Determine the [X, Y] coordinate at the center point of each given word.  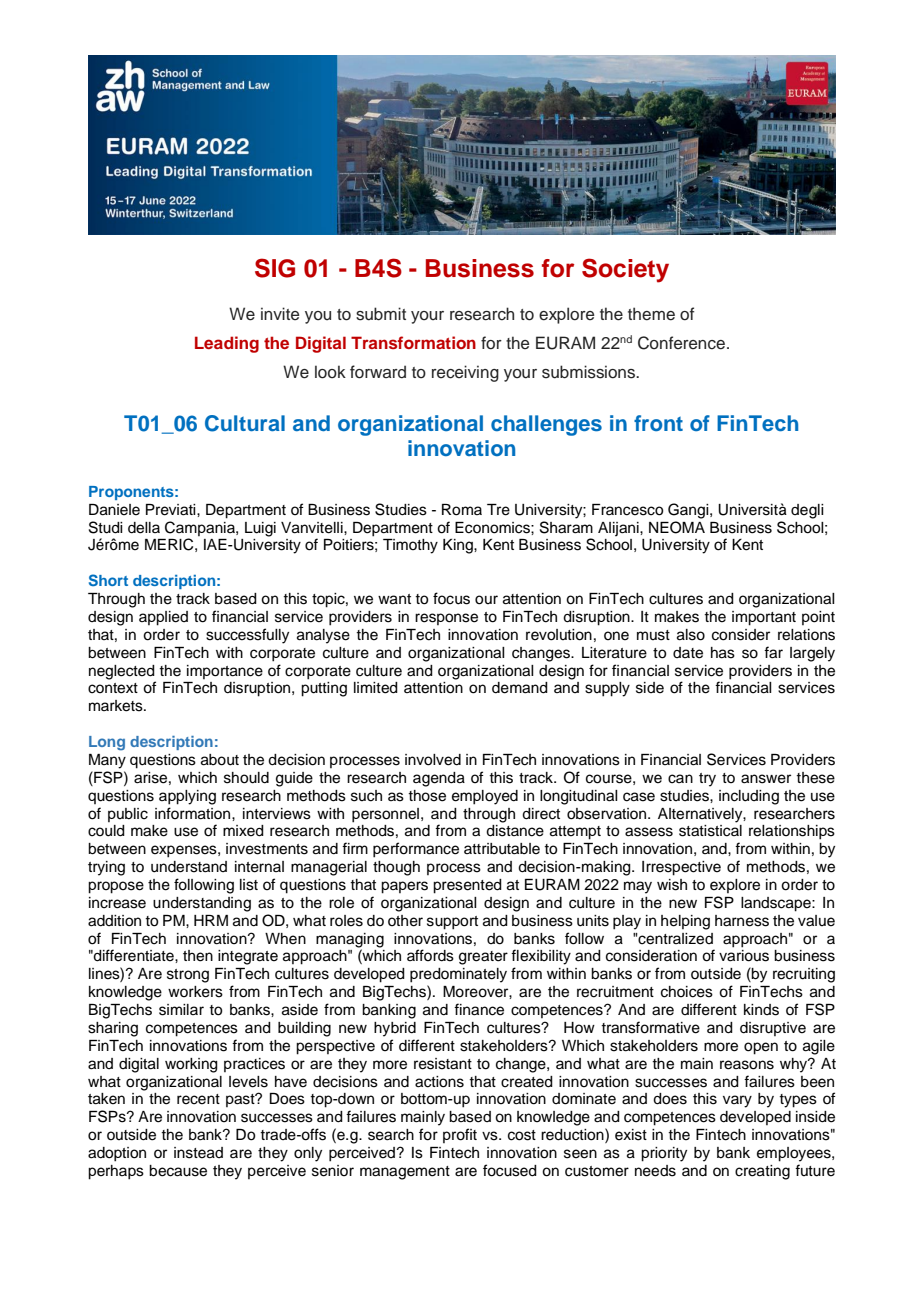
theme [651, 314]
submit [381, 314]
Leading [227, 344]
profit [460, 1135]
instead [198, 1153]
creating [762, 1172]
